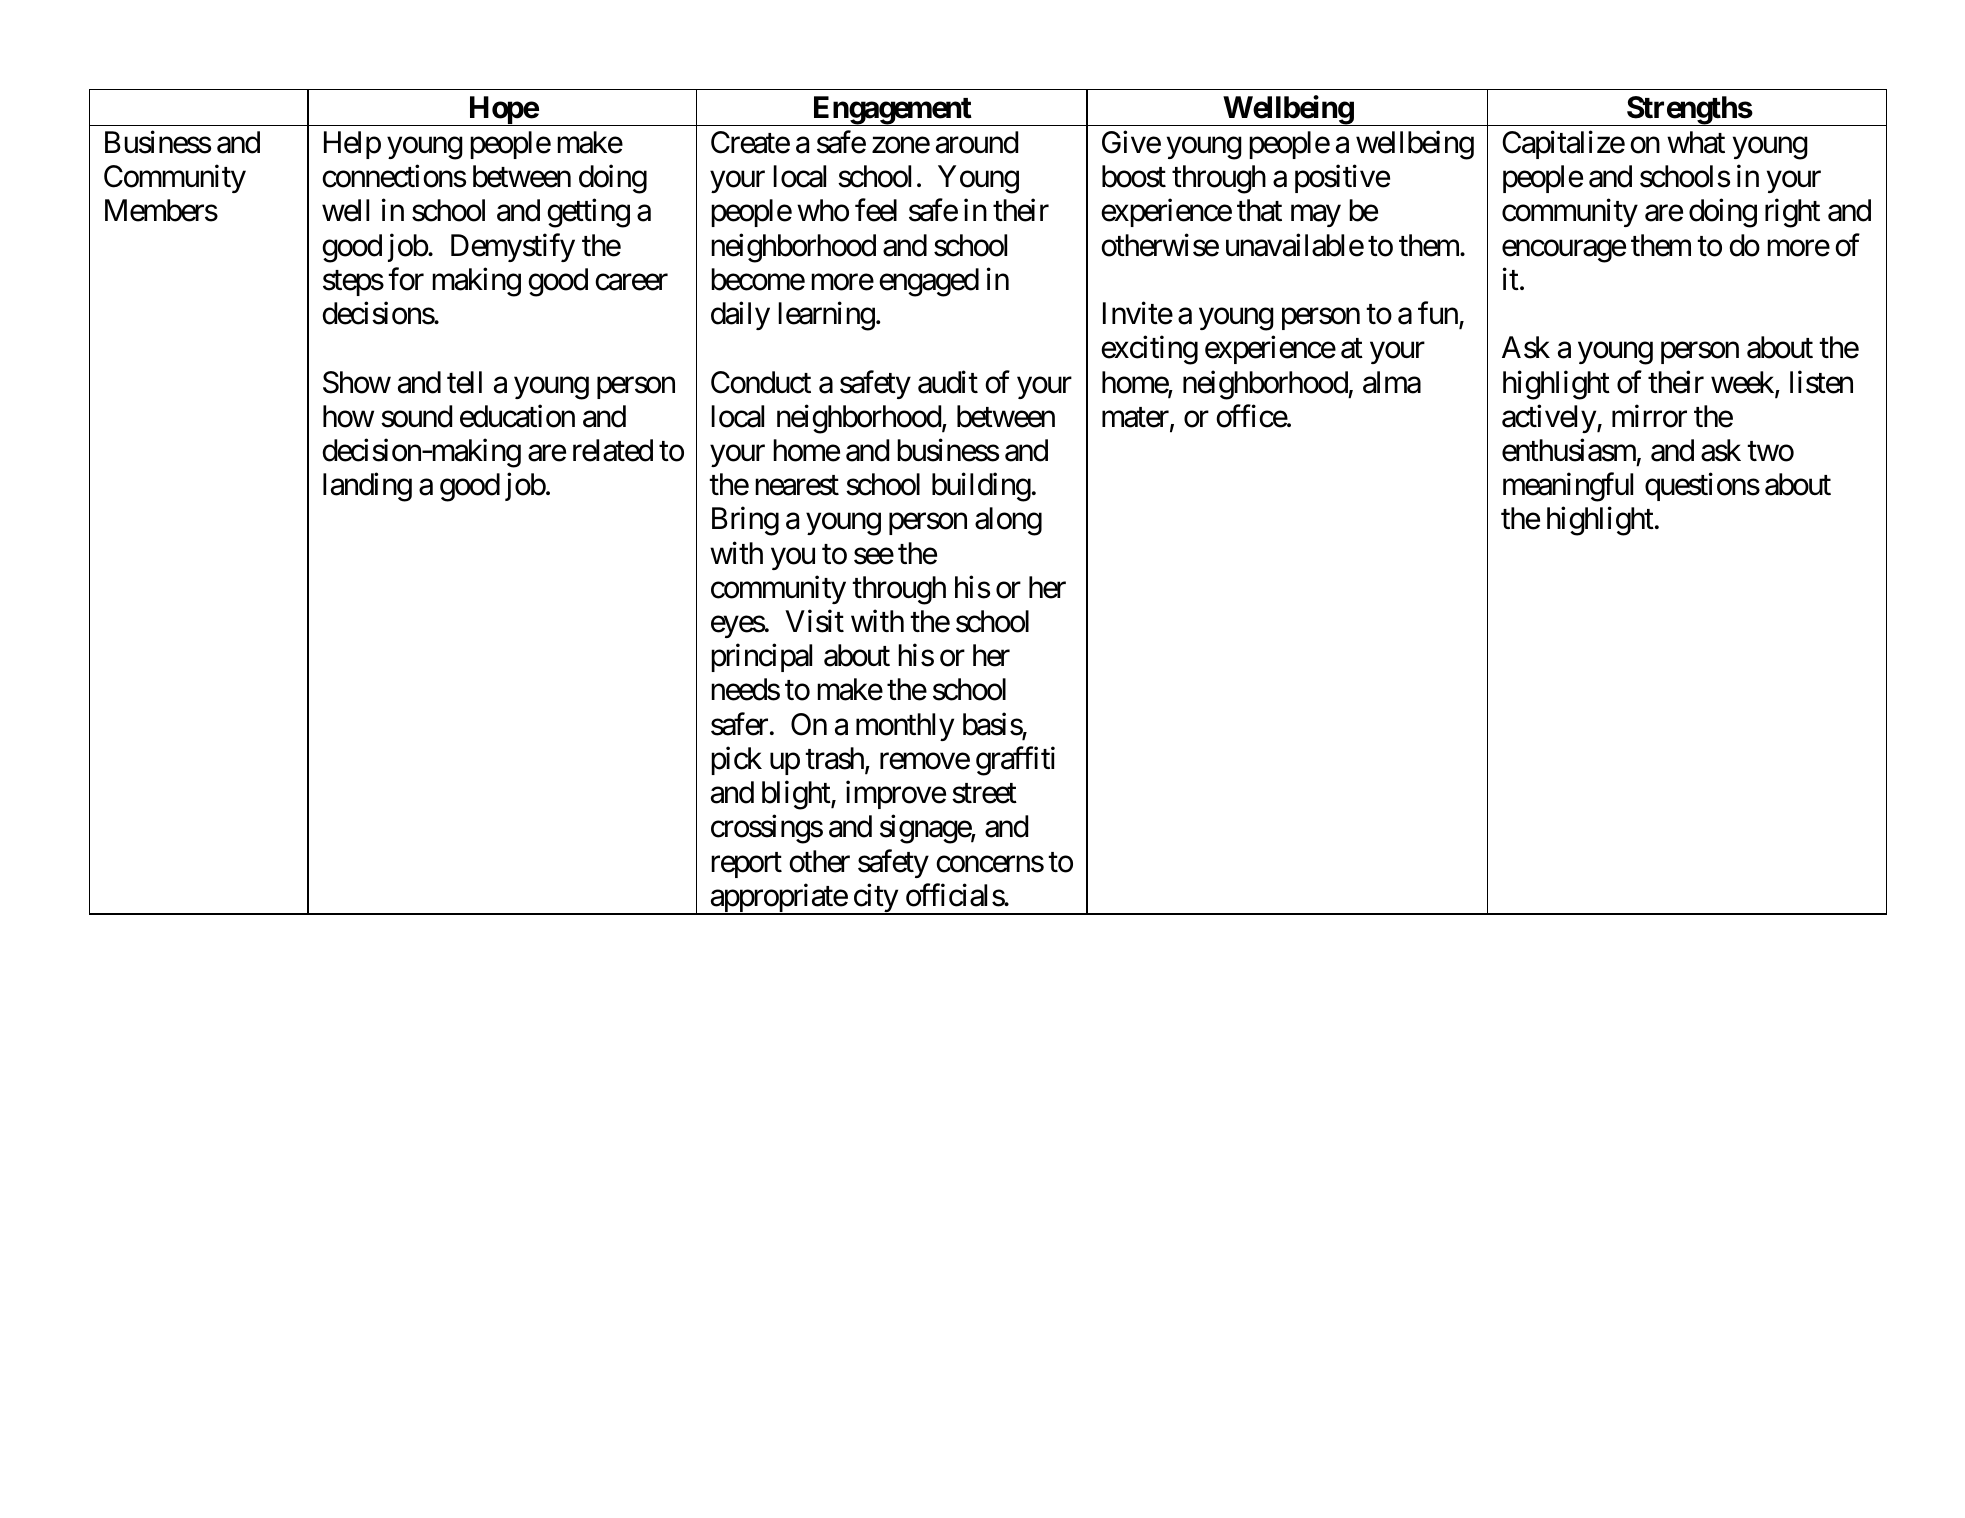  I want to click on Visit, so click(814, 621).
